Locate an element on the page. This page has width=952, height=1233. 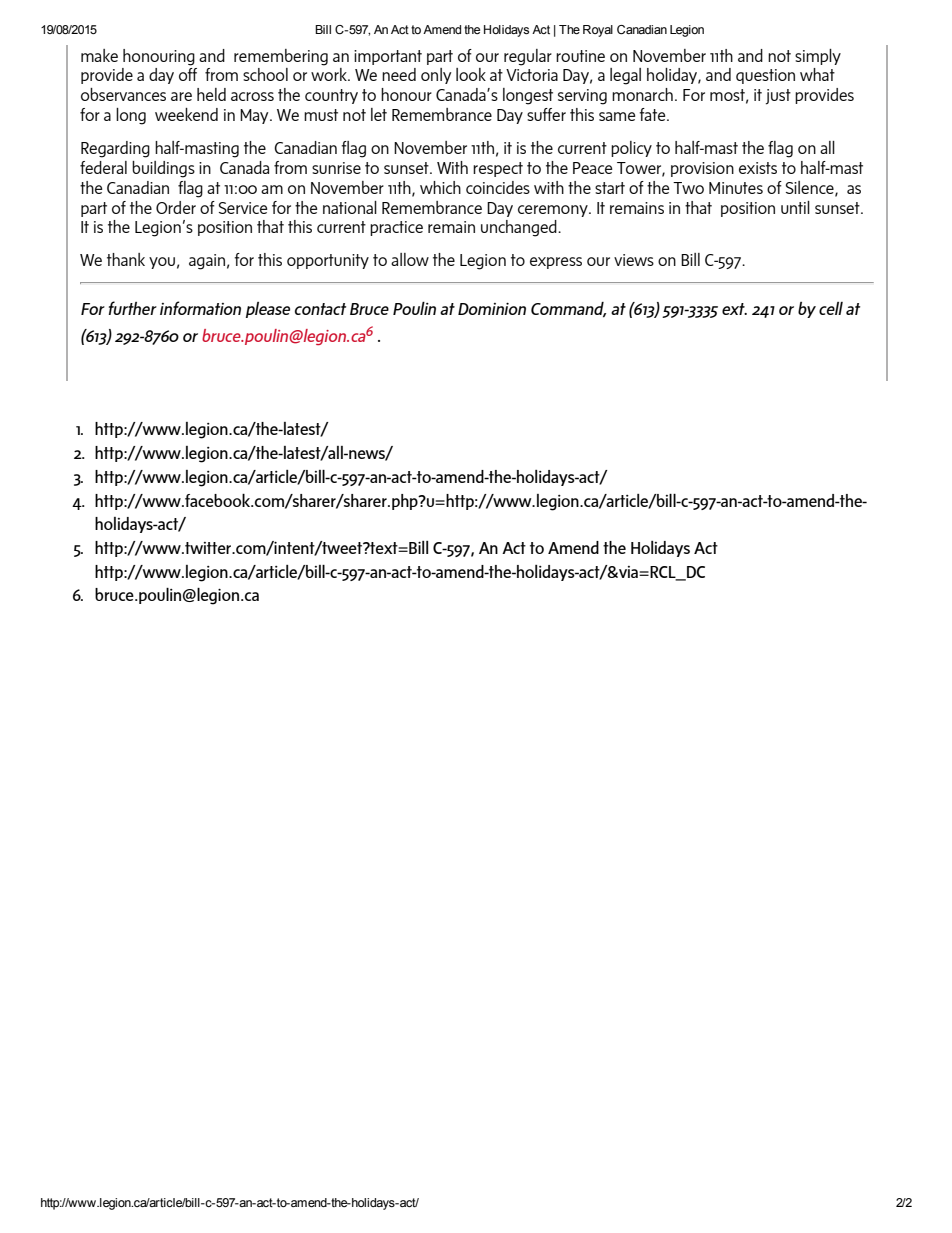
information is located at coordinates (200, 308).
